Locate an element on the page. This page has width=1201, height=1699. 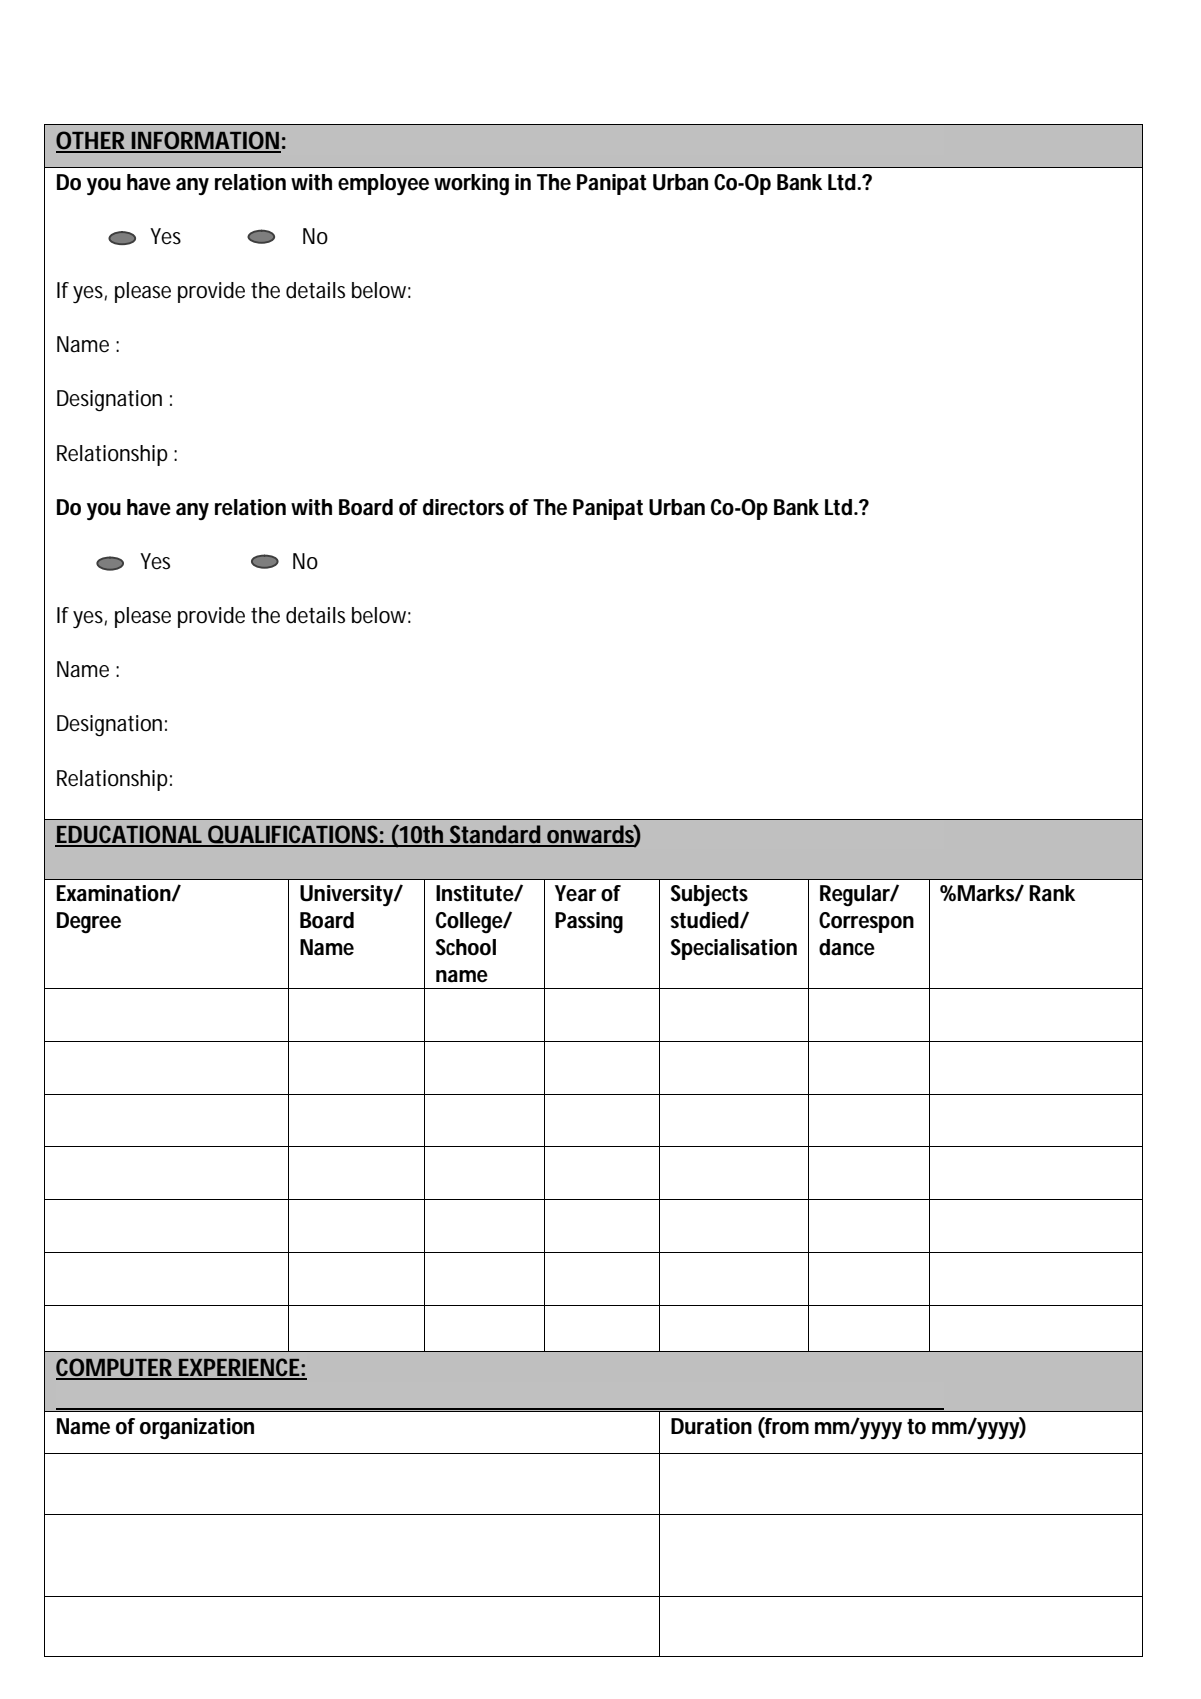
Rank is located at coordinates (1052, 893).
